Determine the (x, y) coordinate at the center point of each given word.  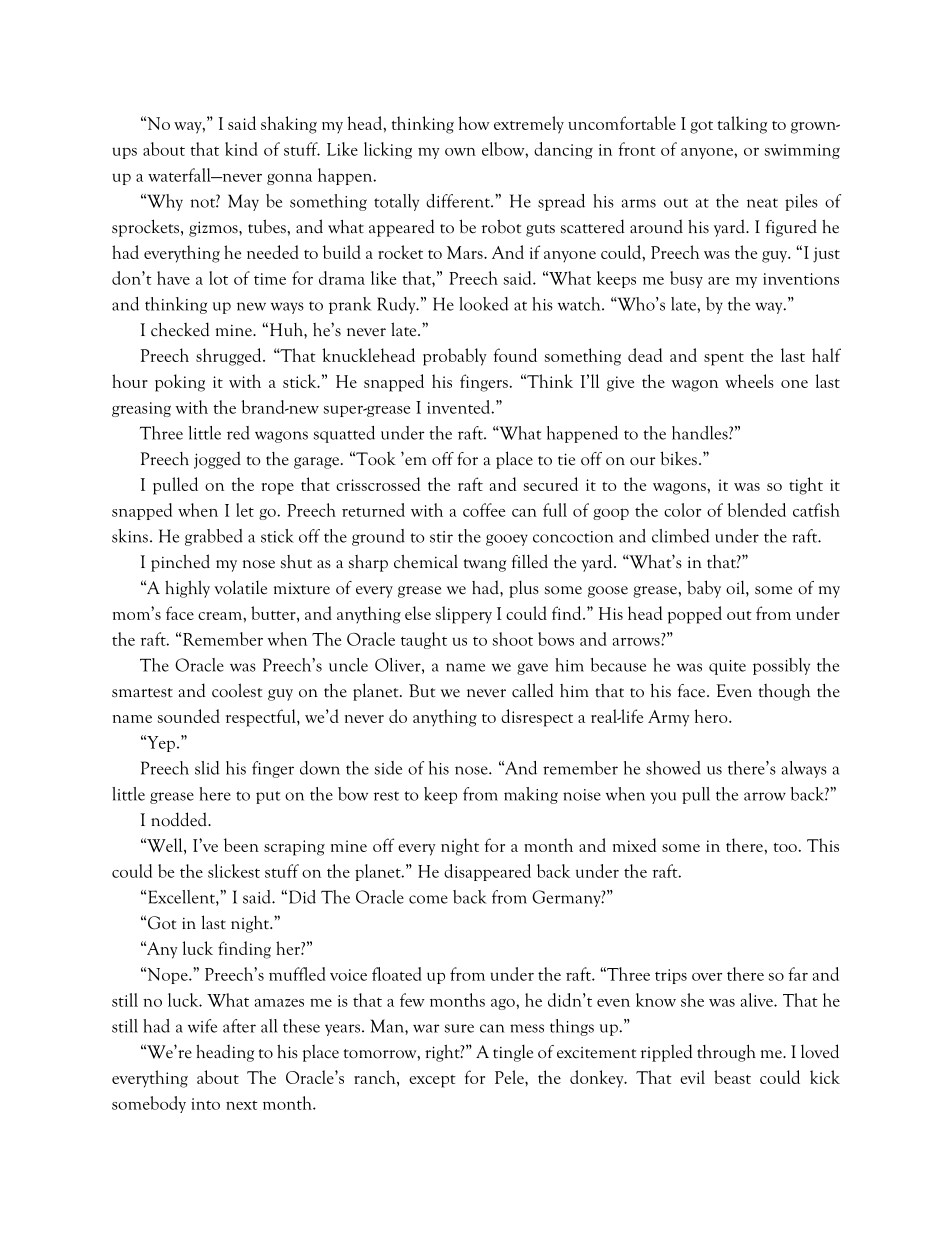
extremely (529, 125)
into (205, 1104)
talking (742, 125)
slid (207, 768)
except (432, 1081)
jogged (217, 460)
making (531, 795)
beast (732, 1077)
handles (701, 433)
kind (241, 149)
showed (673, 768)
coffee (484, 510)
